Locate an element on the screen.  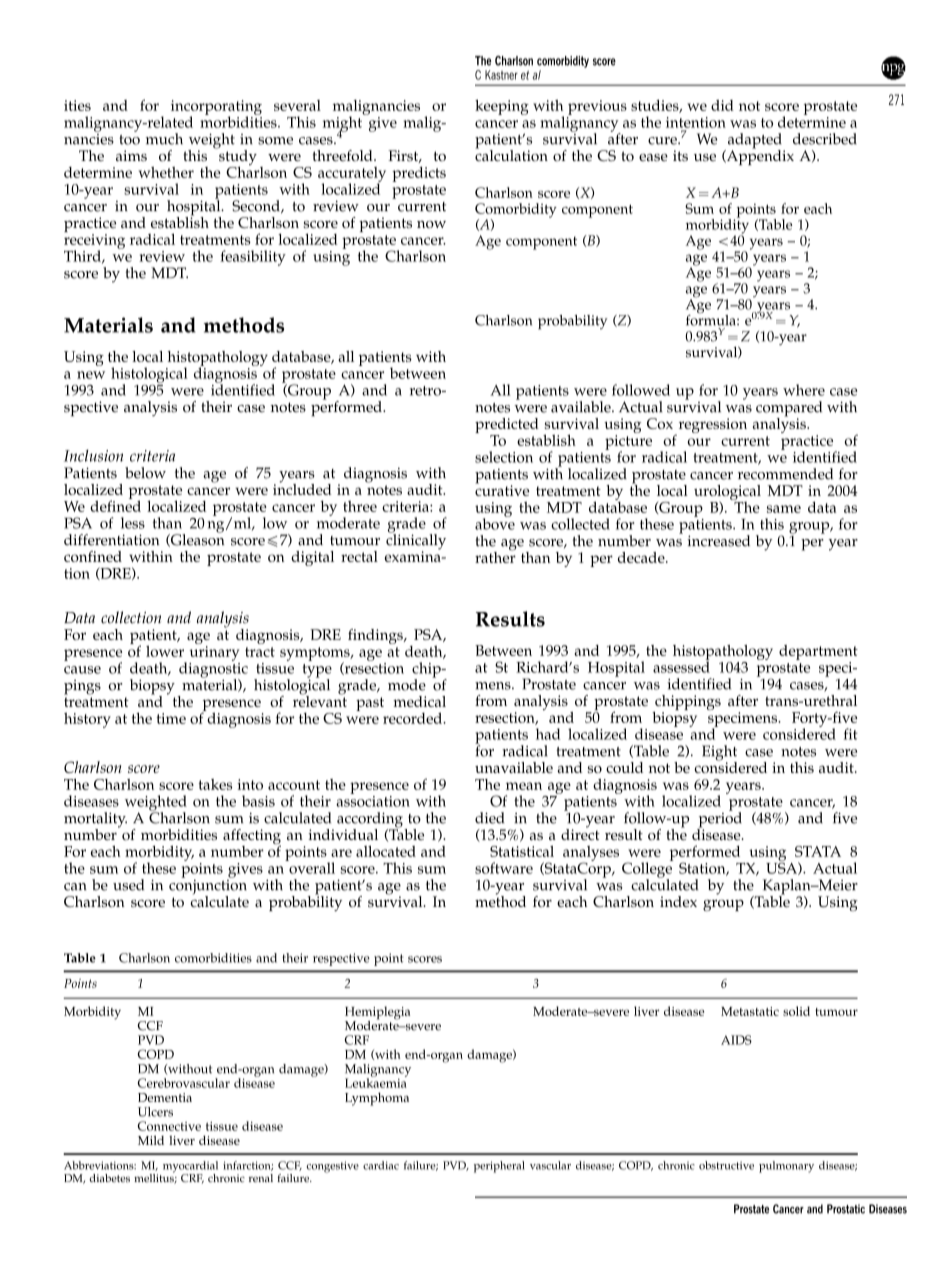
adapted is located at coordinates (753, 142).
